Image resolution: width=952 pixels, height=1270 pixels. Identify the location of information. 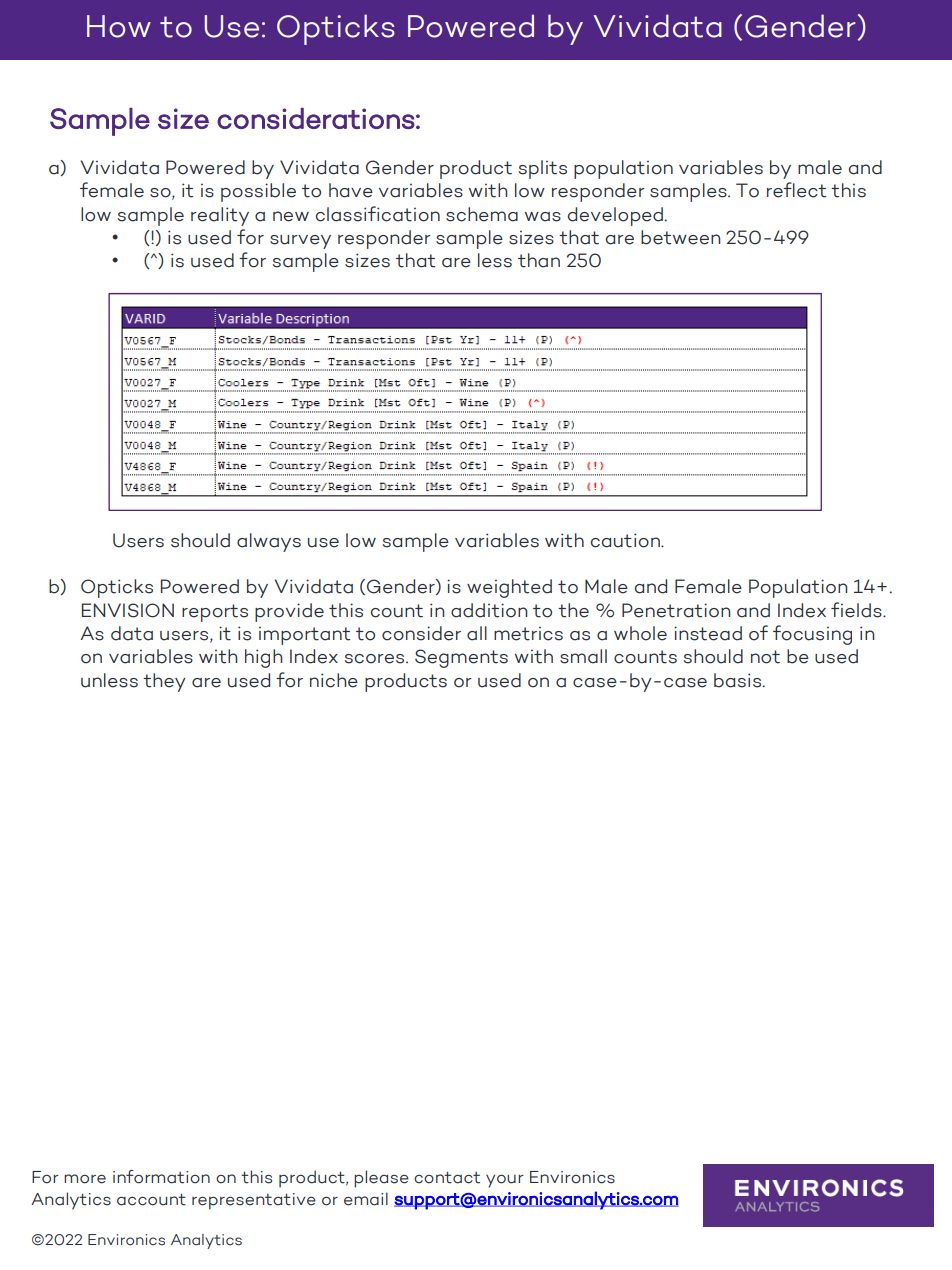
(161, 1177).
